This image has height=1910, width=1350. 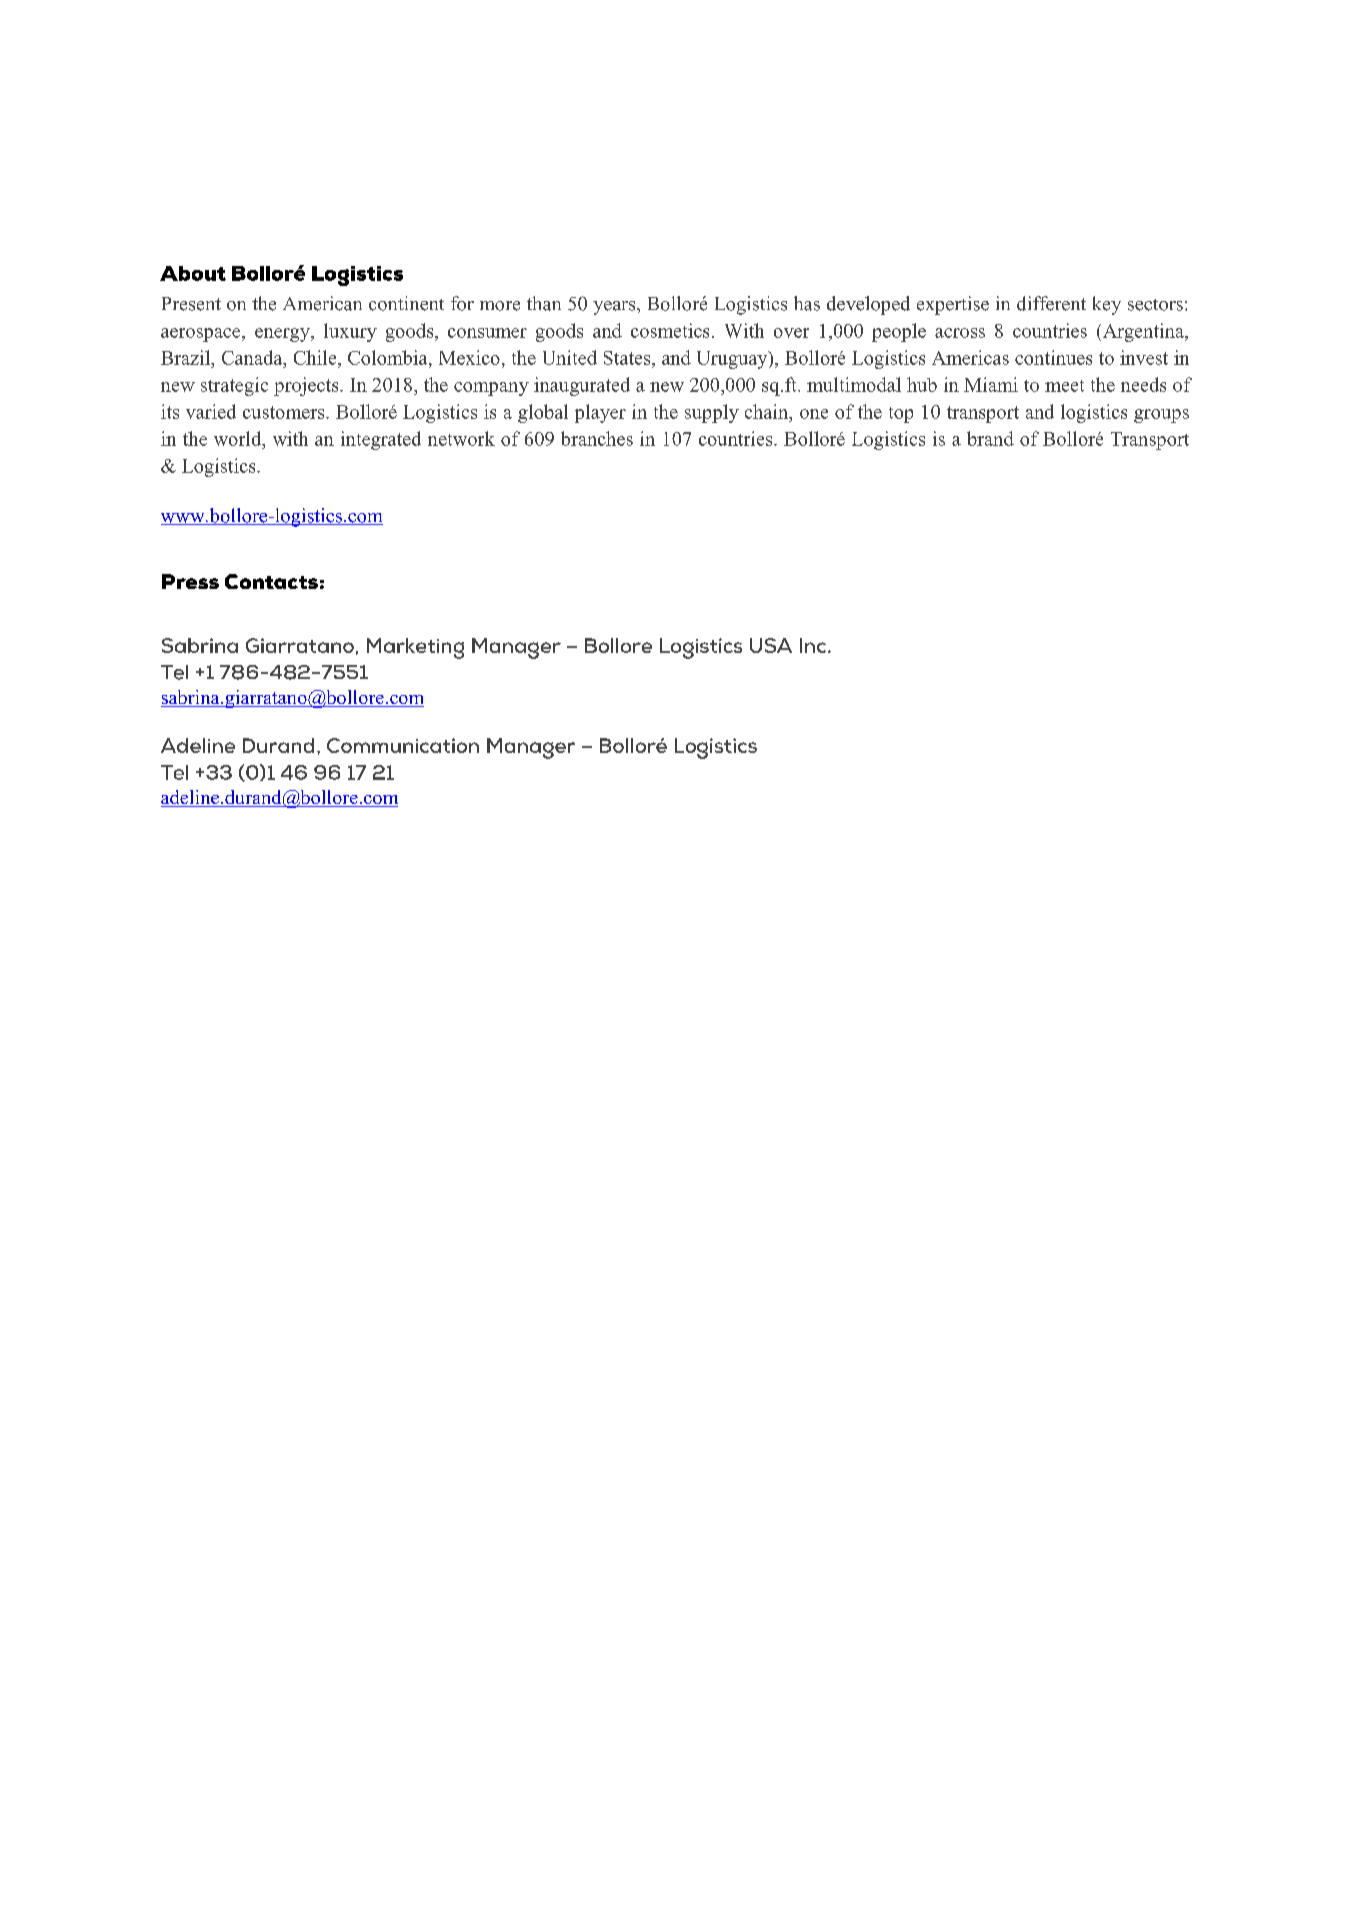 I want to click on branches, so click(x=597, y=438).
